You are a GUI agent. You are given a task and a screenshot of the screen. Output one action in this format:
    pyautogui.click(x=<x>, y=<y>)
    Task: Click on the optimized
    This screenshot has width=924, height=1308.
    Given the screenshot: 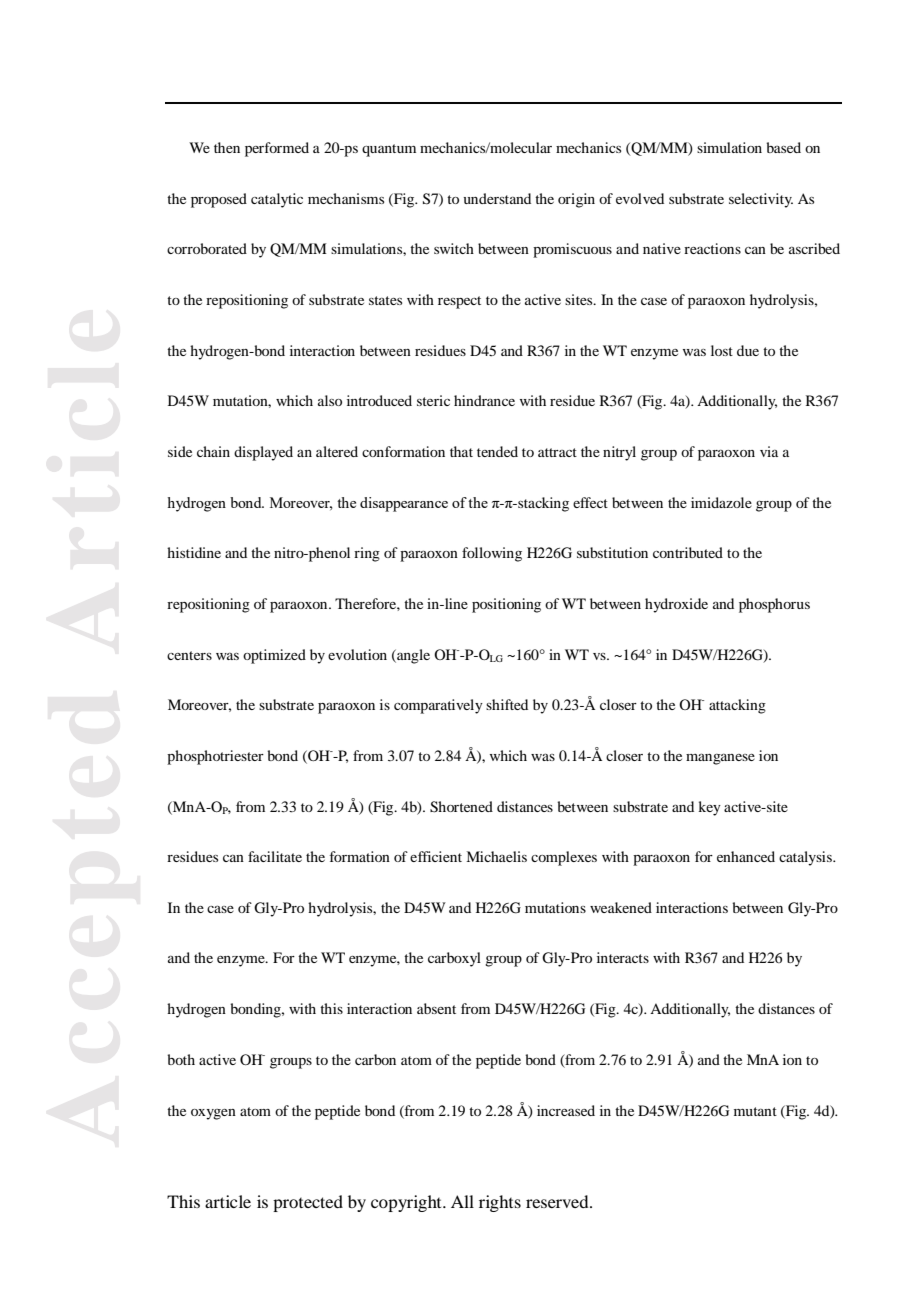 What is the action you would take?
    pyautogui.click(x=274, y=656)
